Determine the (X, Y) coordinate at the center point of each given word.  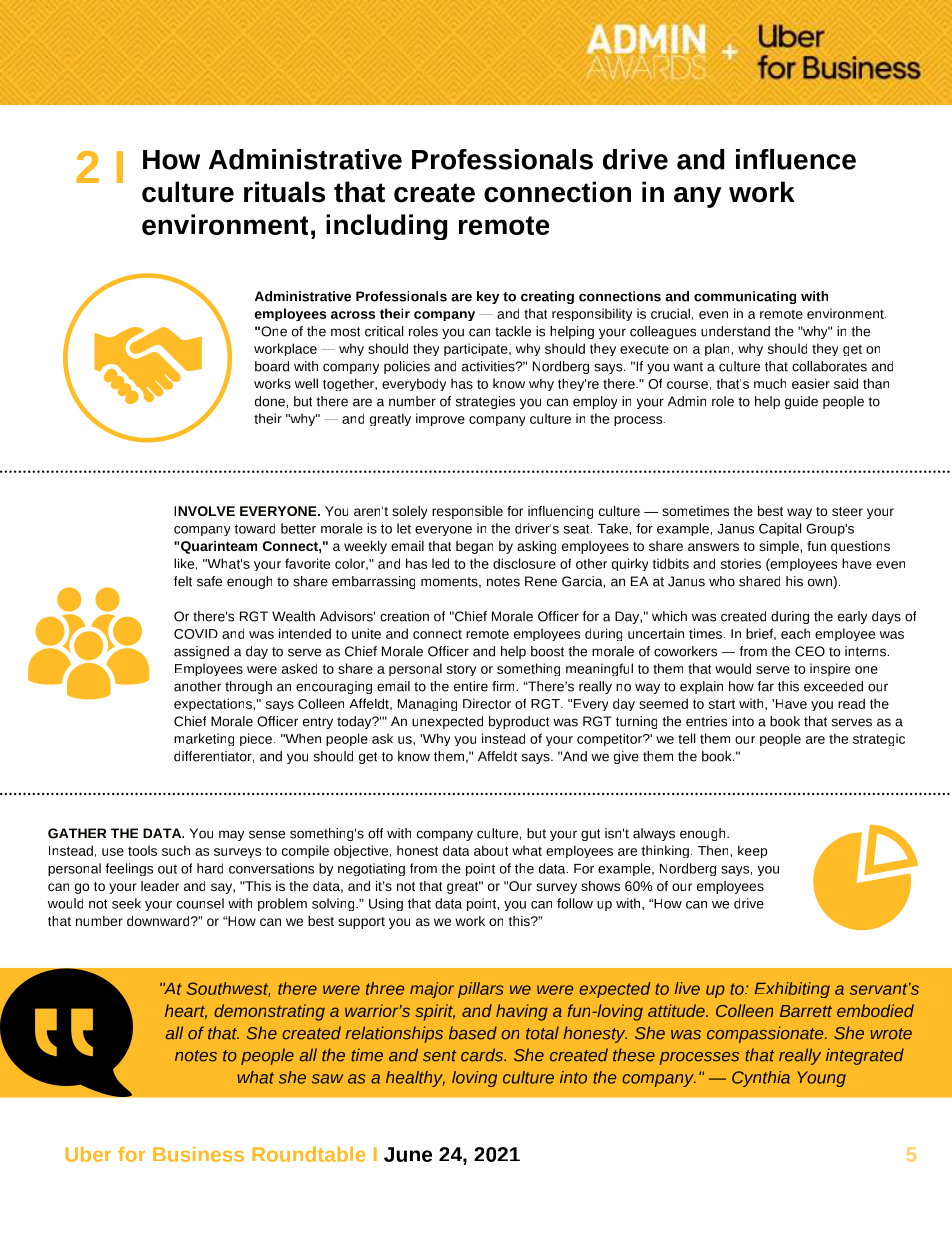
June (408, 1154)
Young (822, 1079)
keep (752, 851)
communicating (745, 297)
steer (847, 511)
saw (327, 1079)
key (488, 297)
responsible (467, 512)
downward (159, 921)
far (765, 686)
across (353, 315)
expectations (213, 704)
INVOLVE (204, 511)
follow (575, 903)
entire (471, 686)
